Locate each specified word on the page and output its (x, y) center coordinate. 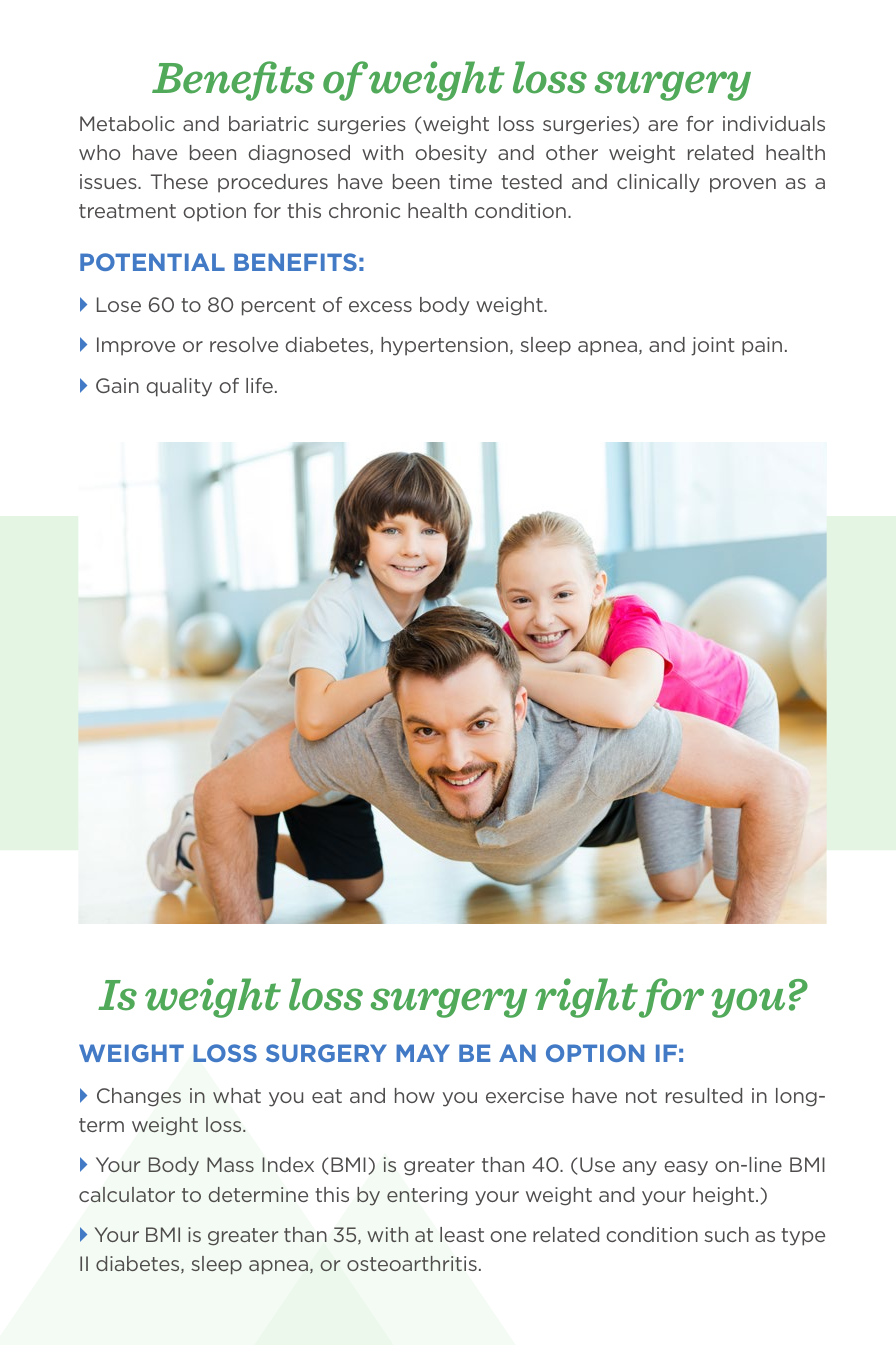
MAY (423, 1053)
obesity (451, 154)
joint (712, 346)
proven (743, 185)
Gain (117, 385)
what (237, 1095)
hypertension (444, 346)
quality (179, 387)
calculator (127, 1194)
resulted (704, 1095)
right (586, 998)
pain (762, 346)
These (179, 181)
